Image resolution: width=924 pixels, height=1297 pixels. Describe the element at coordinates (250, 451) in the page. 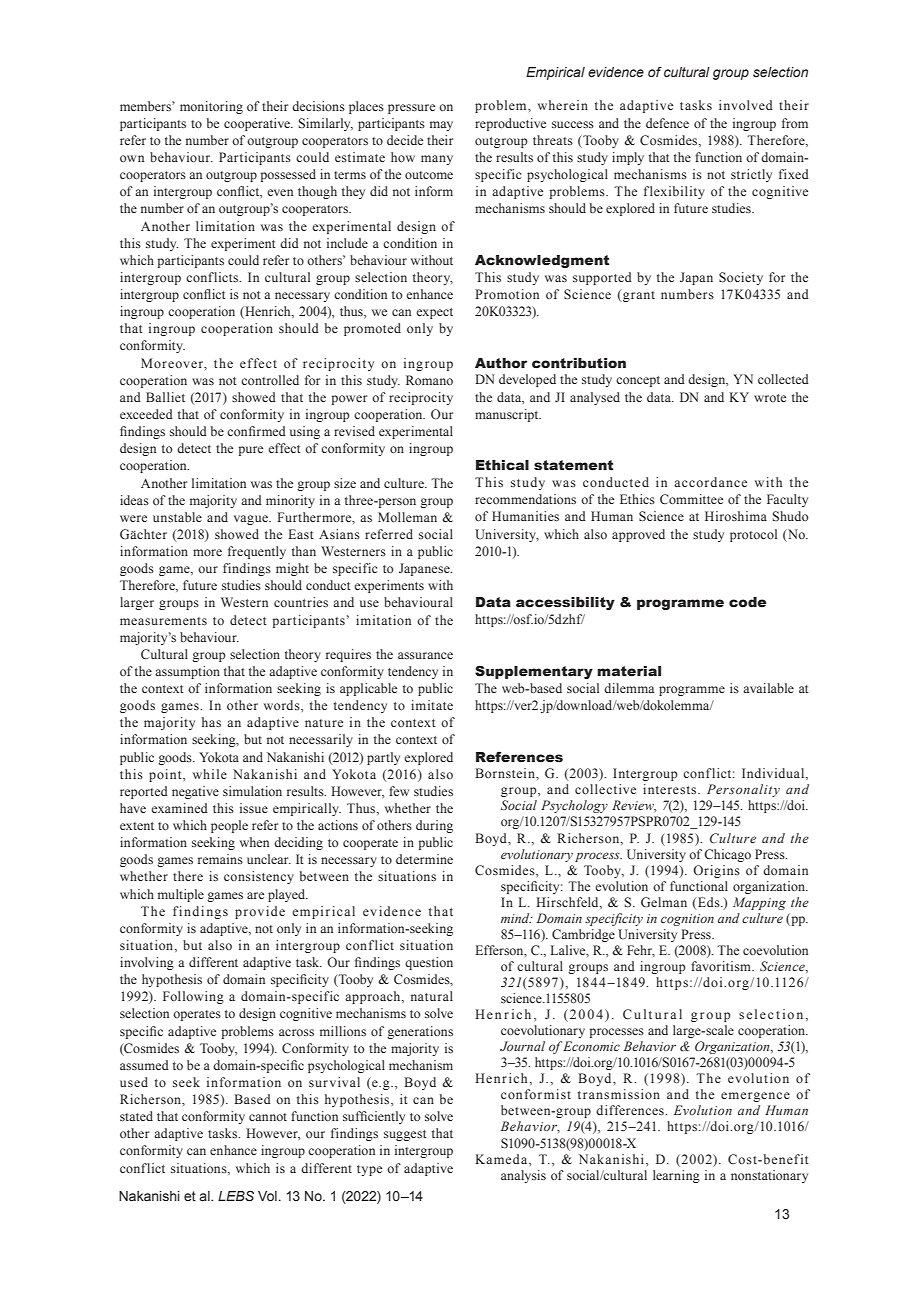

I see `pure` at that location.
